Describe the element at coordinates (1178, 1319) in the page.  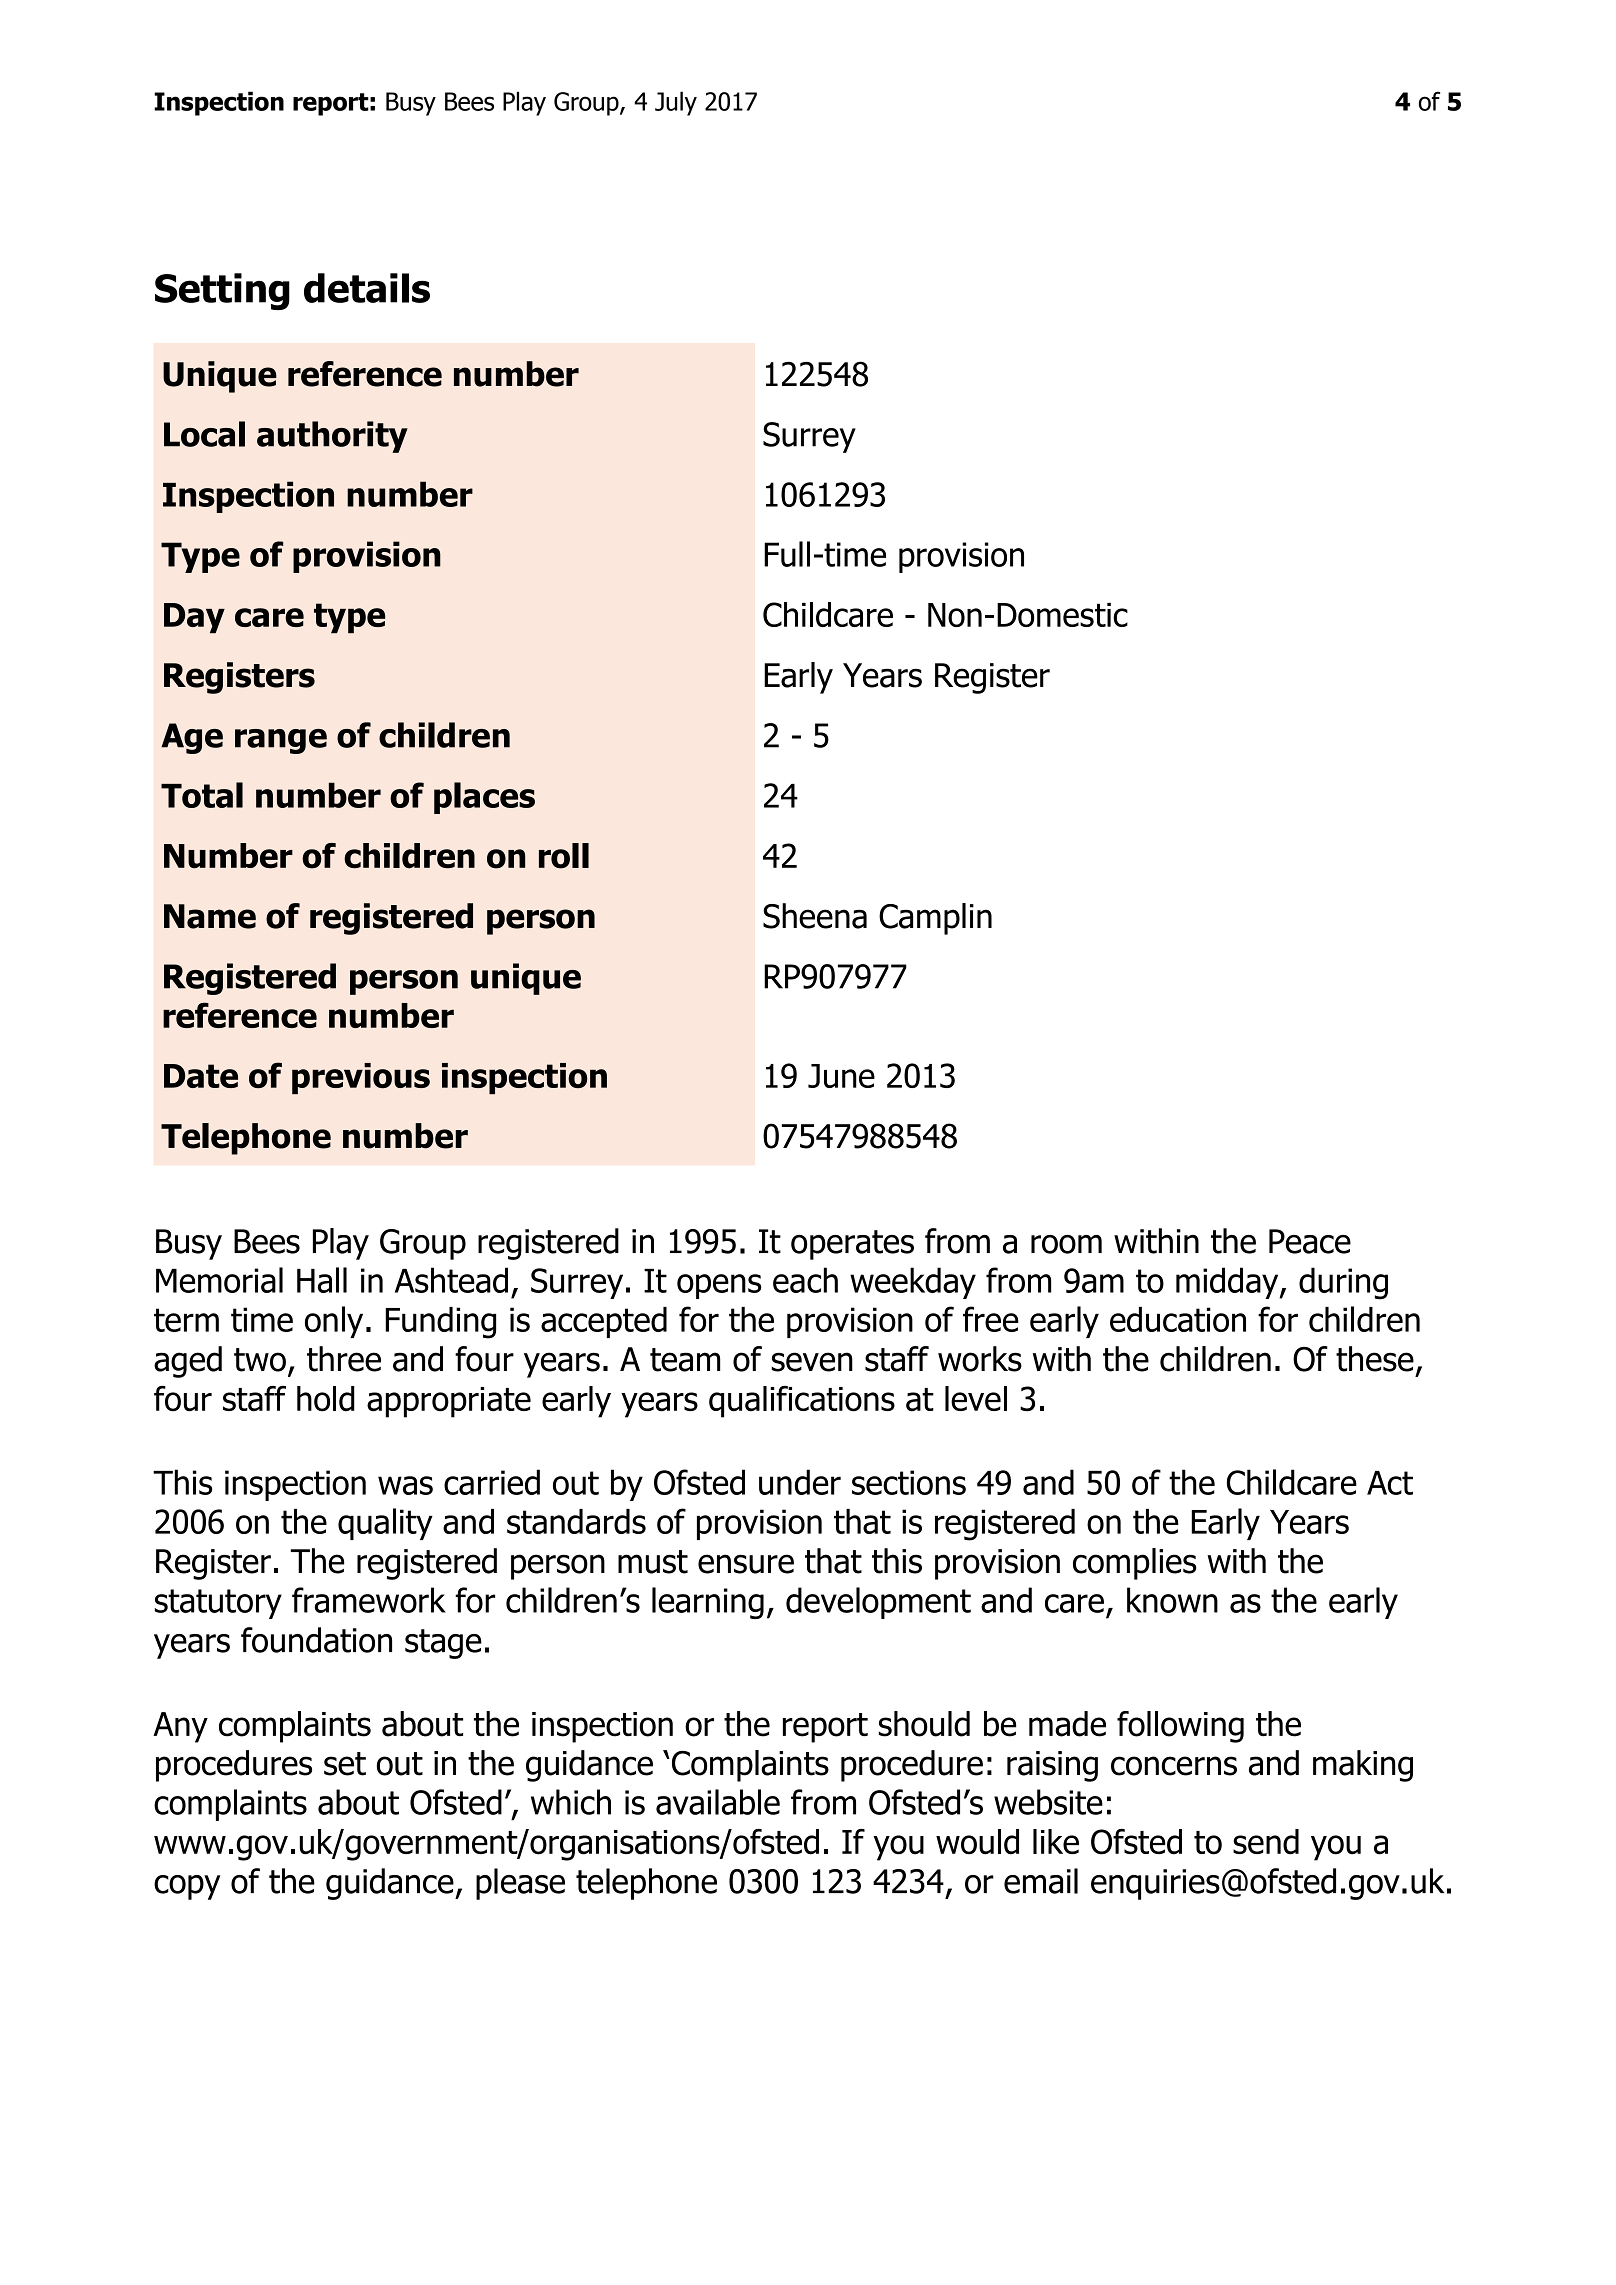
I see `education` at that location.
